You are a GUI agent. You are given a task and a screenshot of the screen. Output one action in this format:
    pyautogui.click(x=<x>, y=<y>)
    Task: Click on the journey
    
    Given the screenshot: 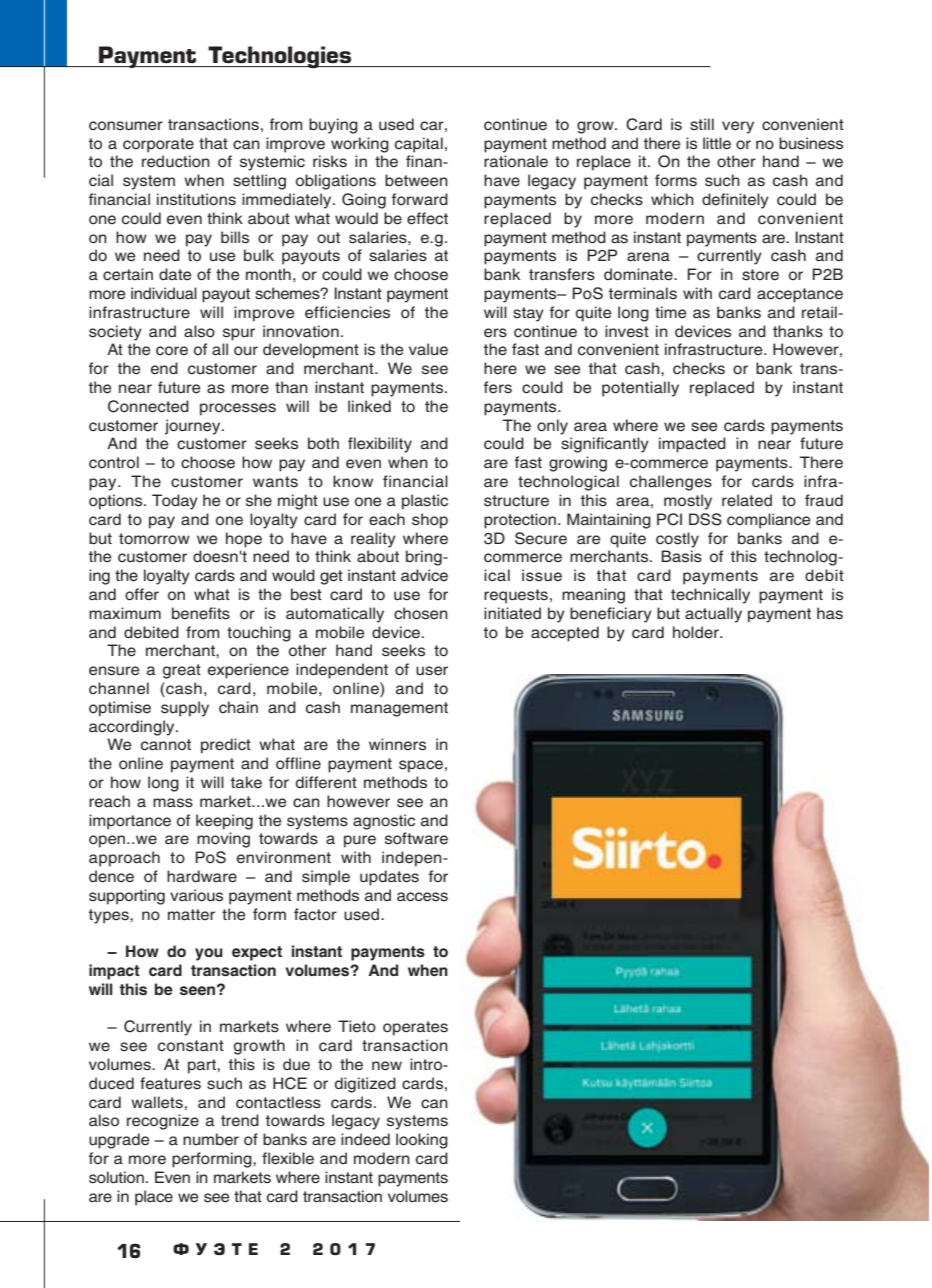 What is the action you would take?
    pyautogui.click(x=194, y=427)
